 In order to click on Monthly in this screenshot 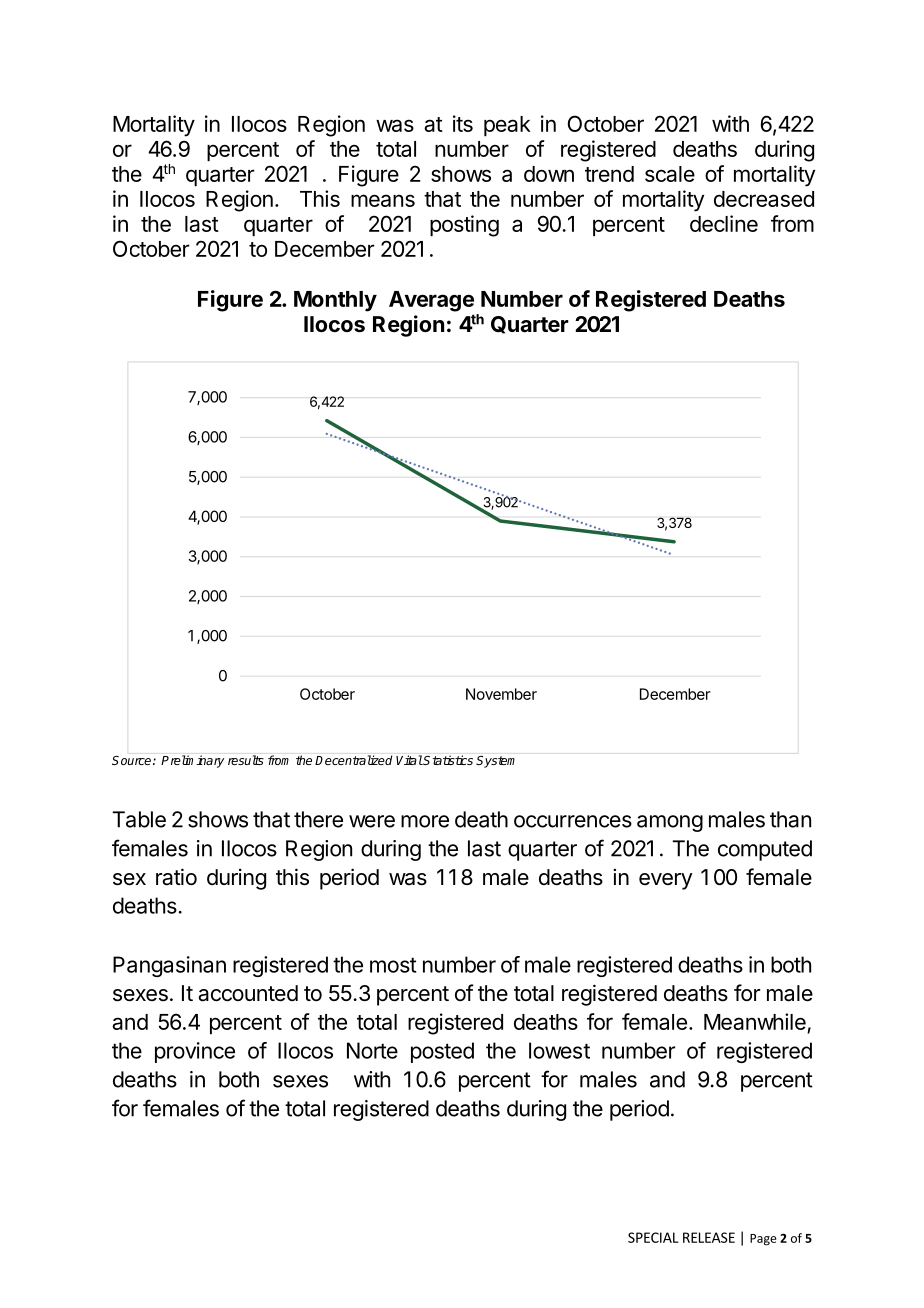, I will do `click(335, 301)`.
